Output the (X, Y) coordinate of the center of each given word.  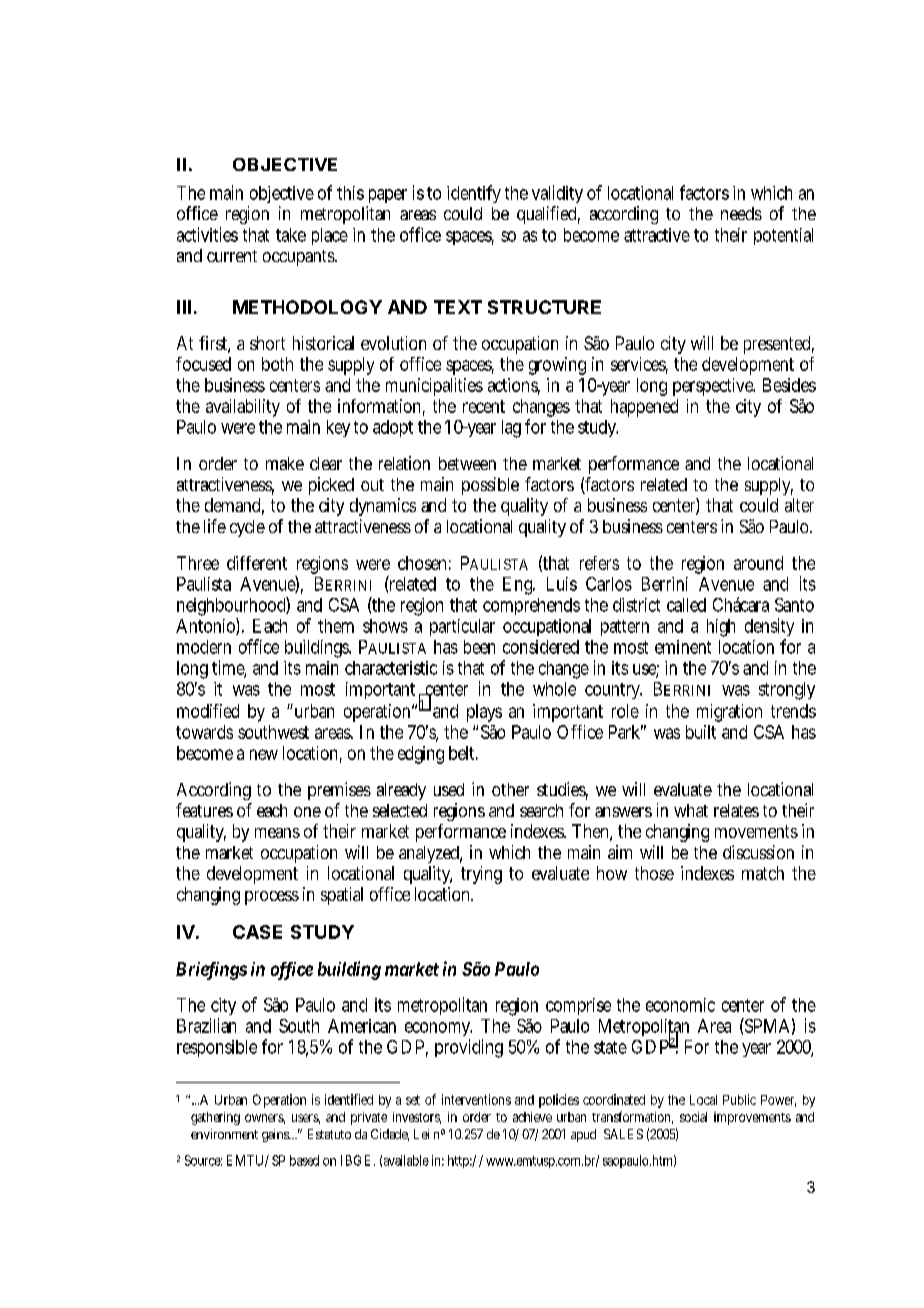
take (291, 235)
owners (265, 1119)
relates (736, 810)
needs (741, 213)
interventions (476, 1099)
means (277, 833)
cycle (247, 528)
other (510, 789)
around (758, 563)
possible (490, 486)
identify (474, 194)
